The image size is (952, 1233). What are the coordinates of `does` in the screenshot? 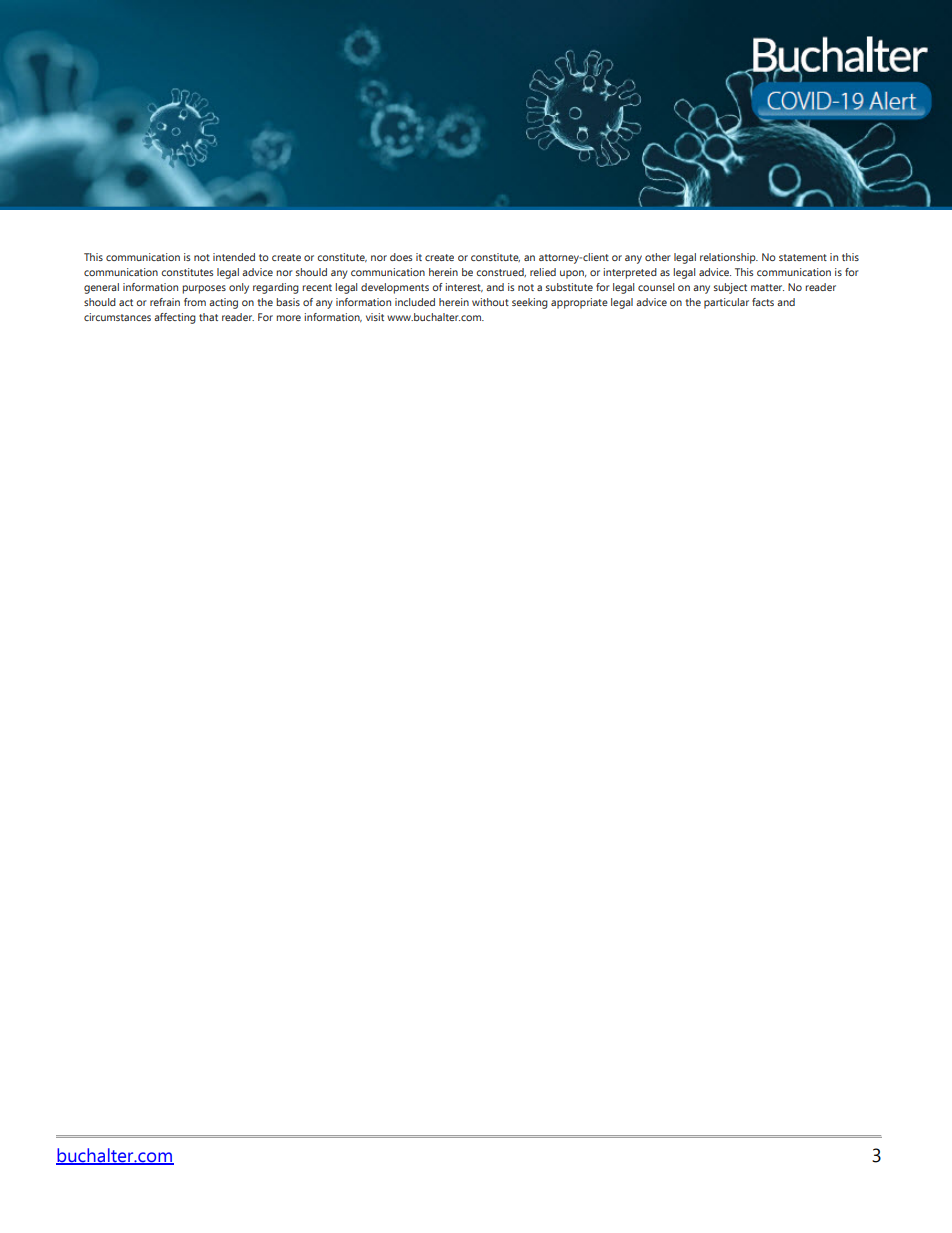 It's located at (401, 257).
